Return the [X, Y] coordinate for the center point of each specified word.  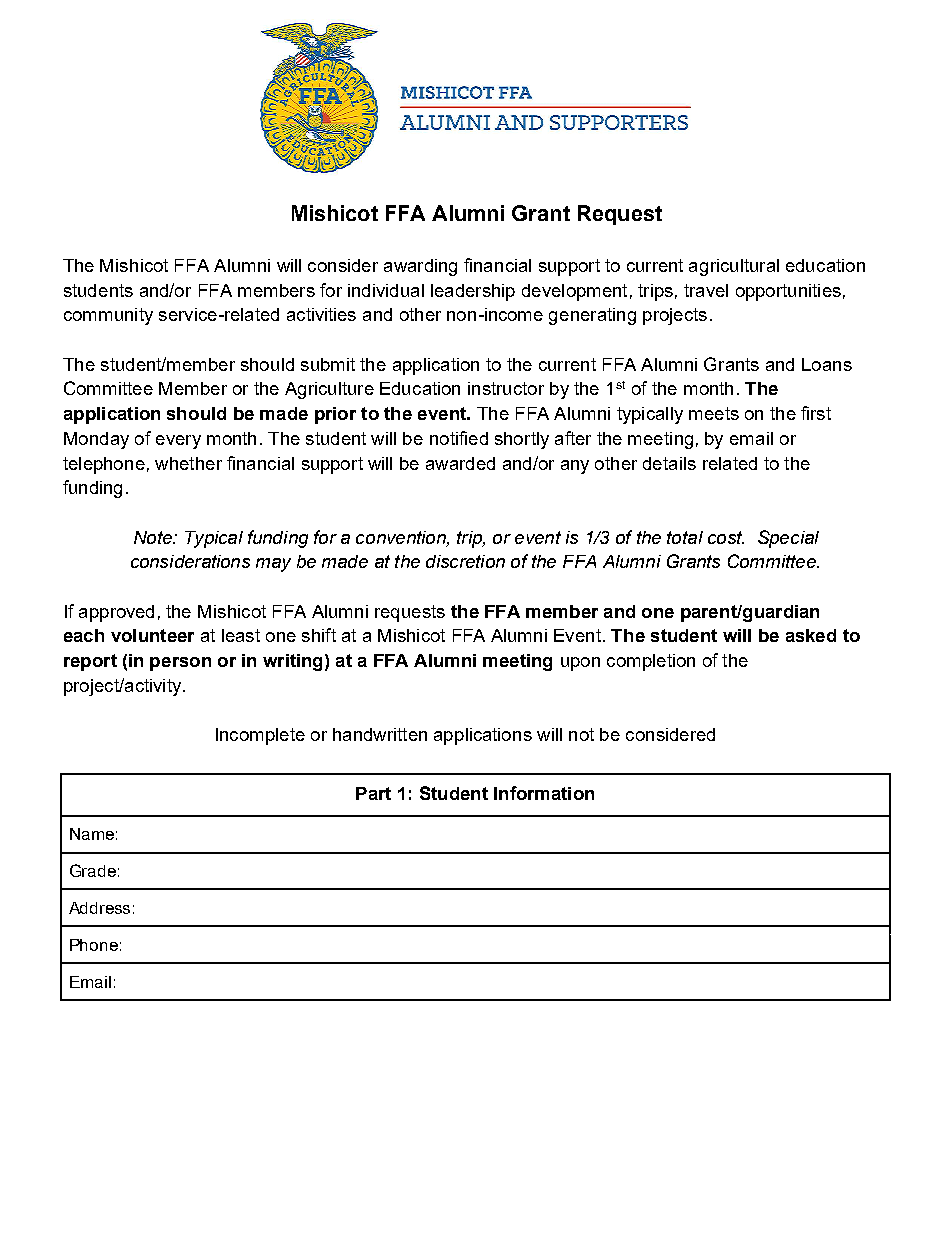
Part [373, 793]
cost [726, 537]
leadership [473, 292]
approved [116, 613]
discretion [465, 561]
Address [99, 908]
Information [544, 793]
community [108, 316]
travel [706, 290]
